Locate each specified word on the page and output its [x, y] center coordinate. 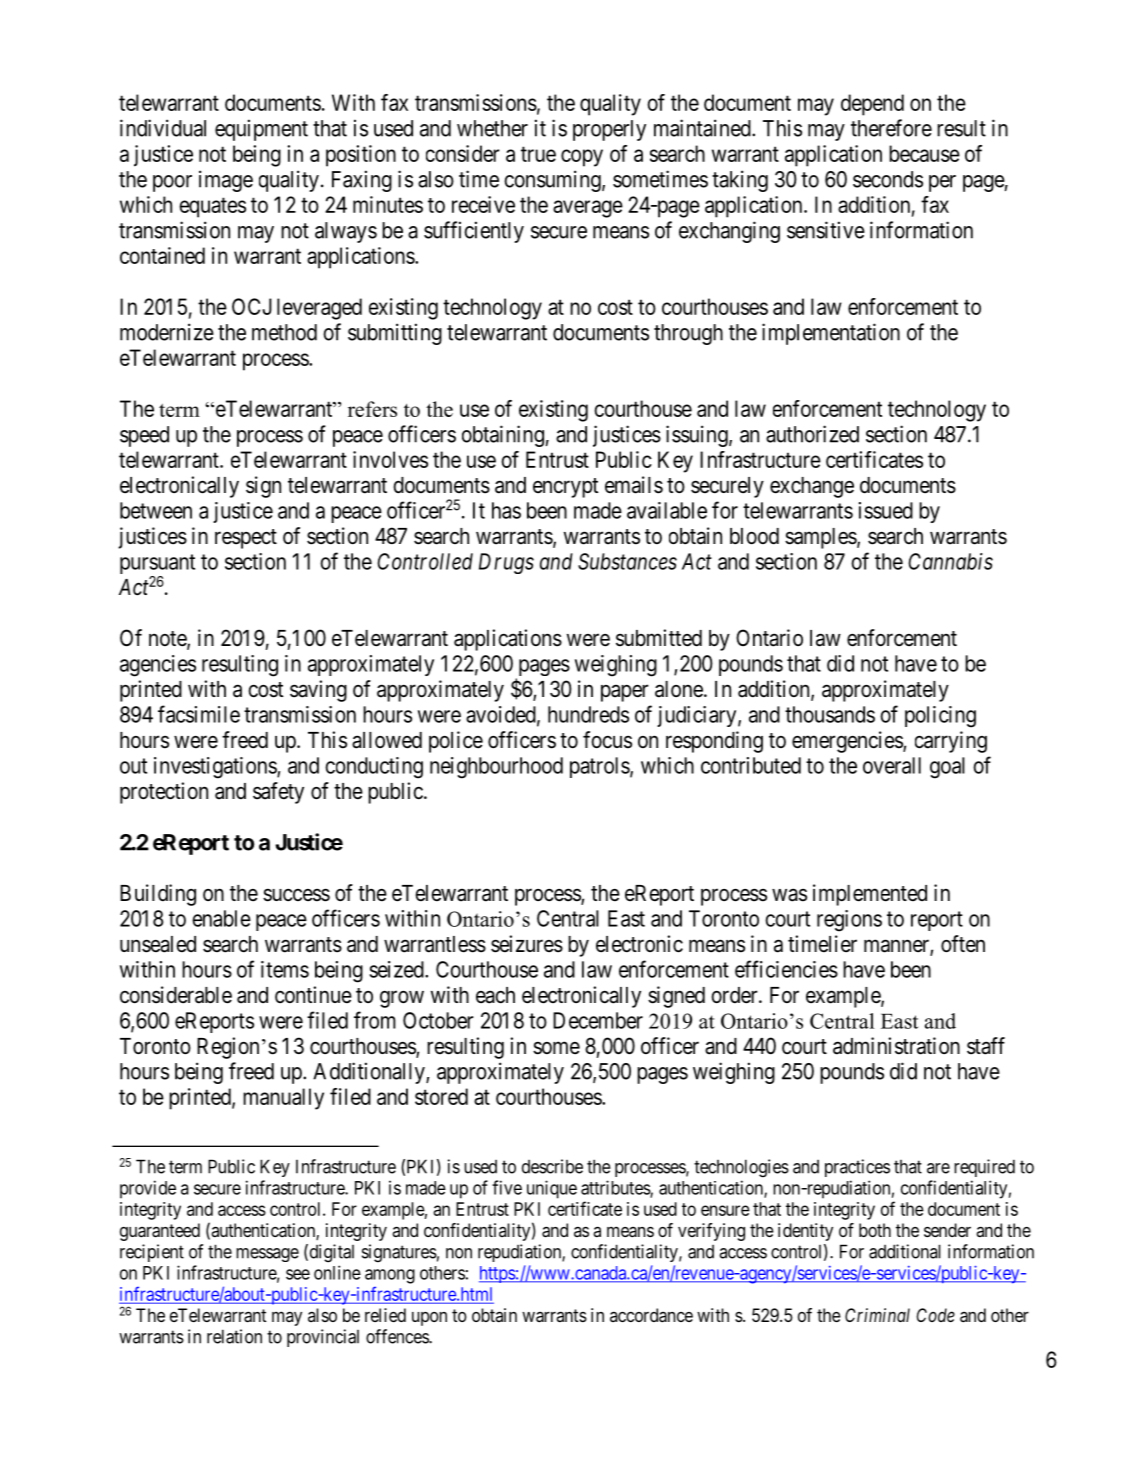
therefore [891, 128]
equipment [261, 130]
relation [234, 1336]
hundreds [588, 714]
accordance [651, 1315]
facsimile [199, 714]
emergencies [848, 742]
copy [582, 158]
